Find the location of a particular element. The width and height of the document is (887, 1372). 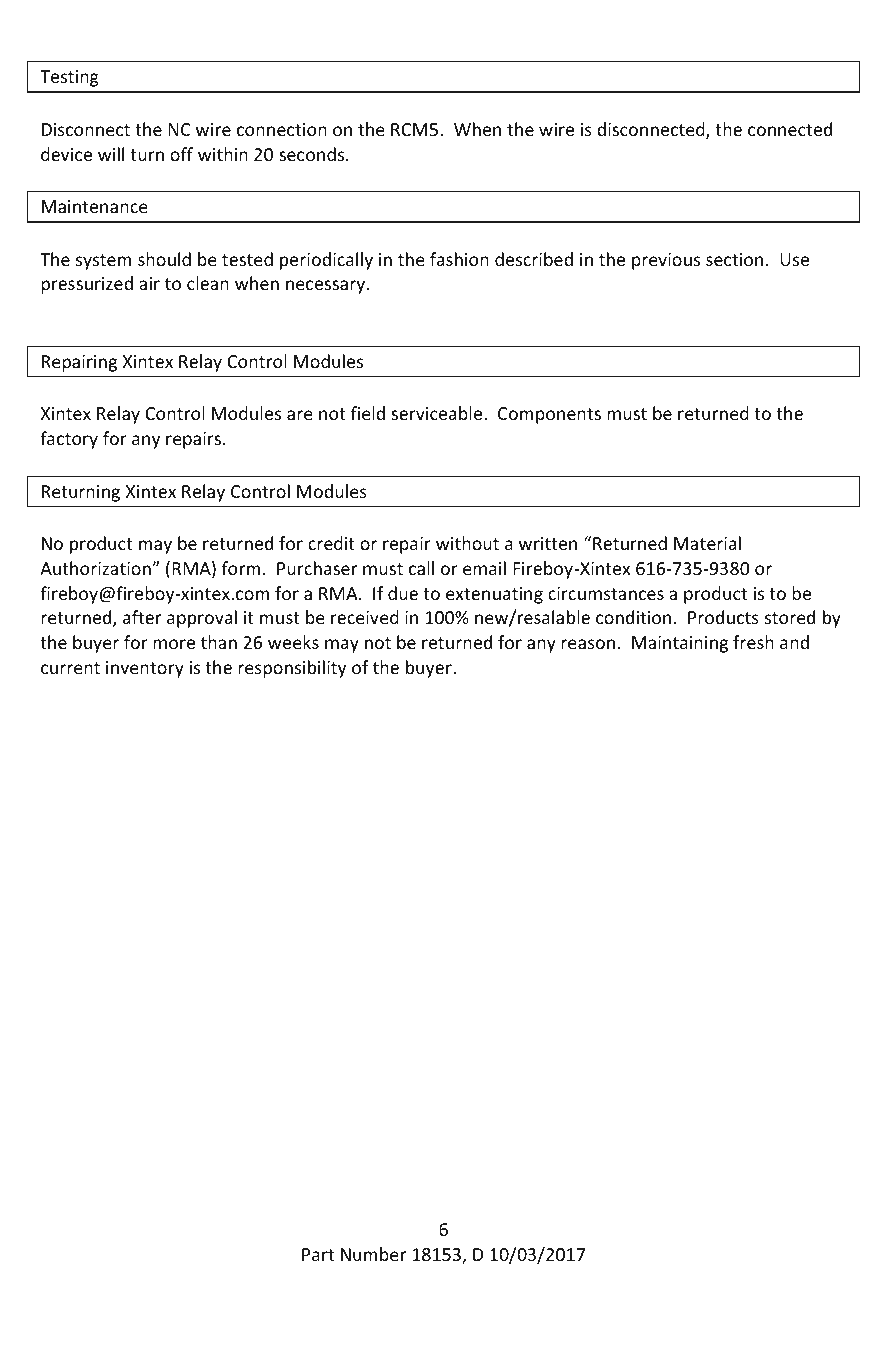

Part is located at coordinates (318, 1254).
